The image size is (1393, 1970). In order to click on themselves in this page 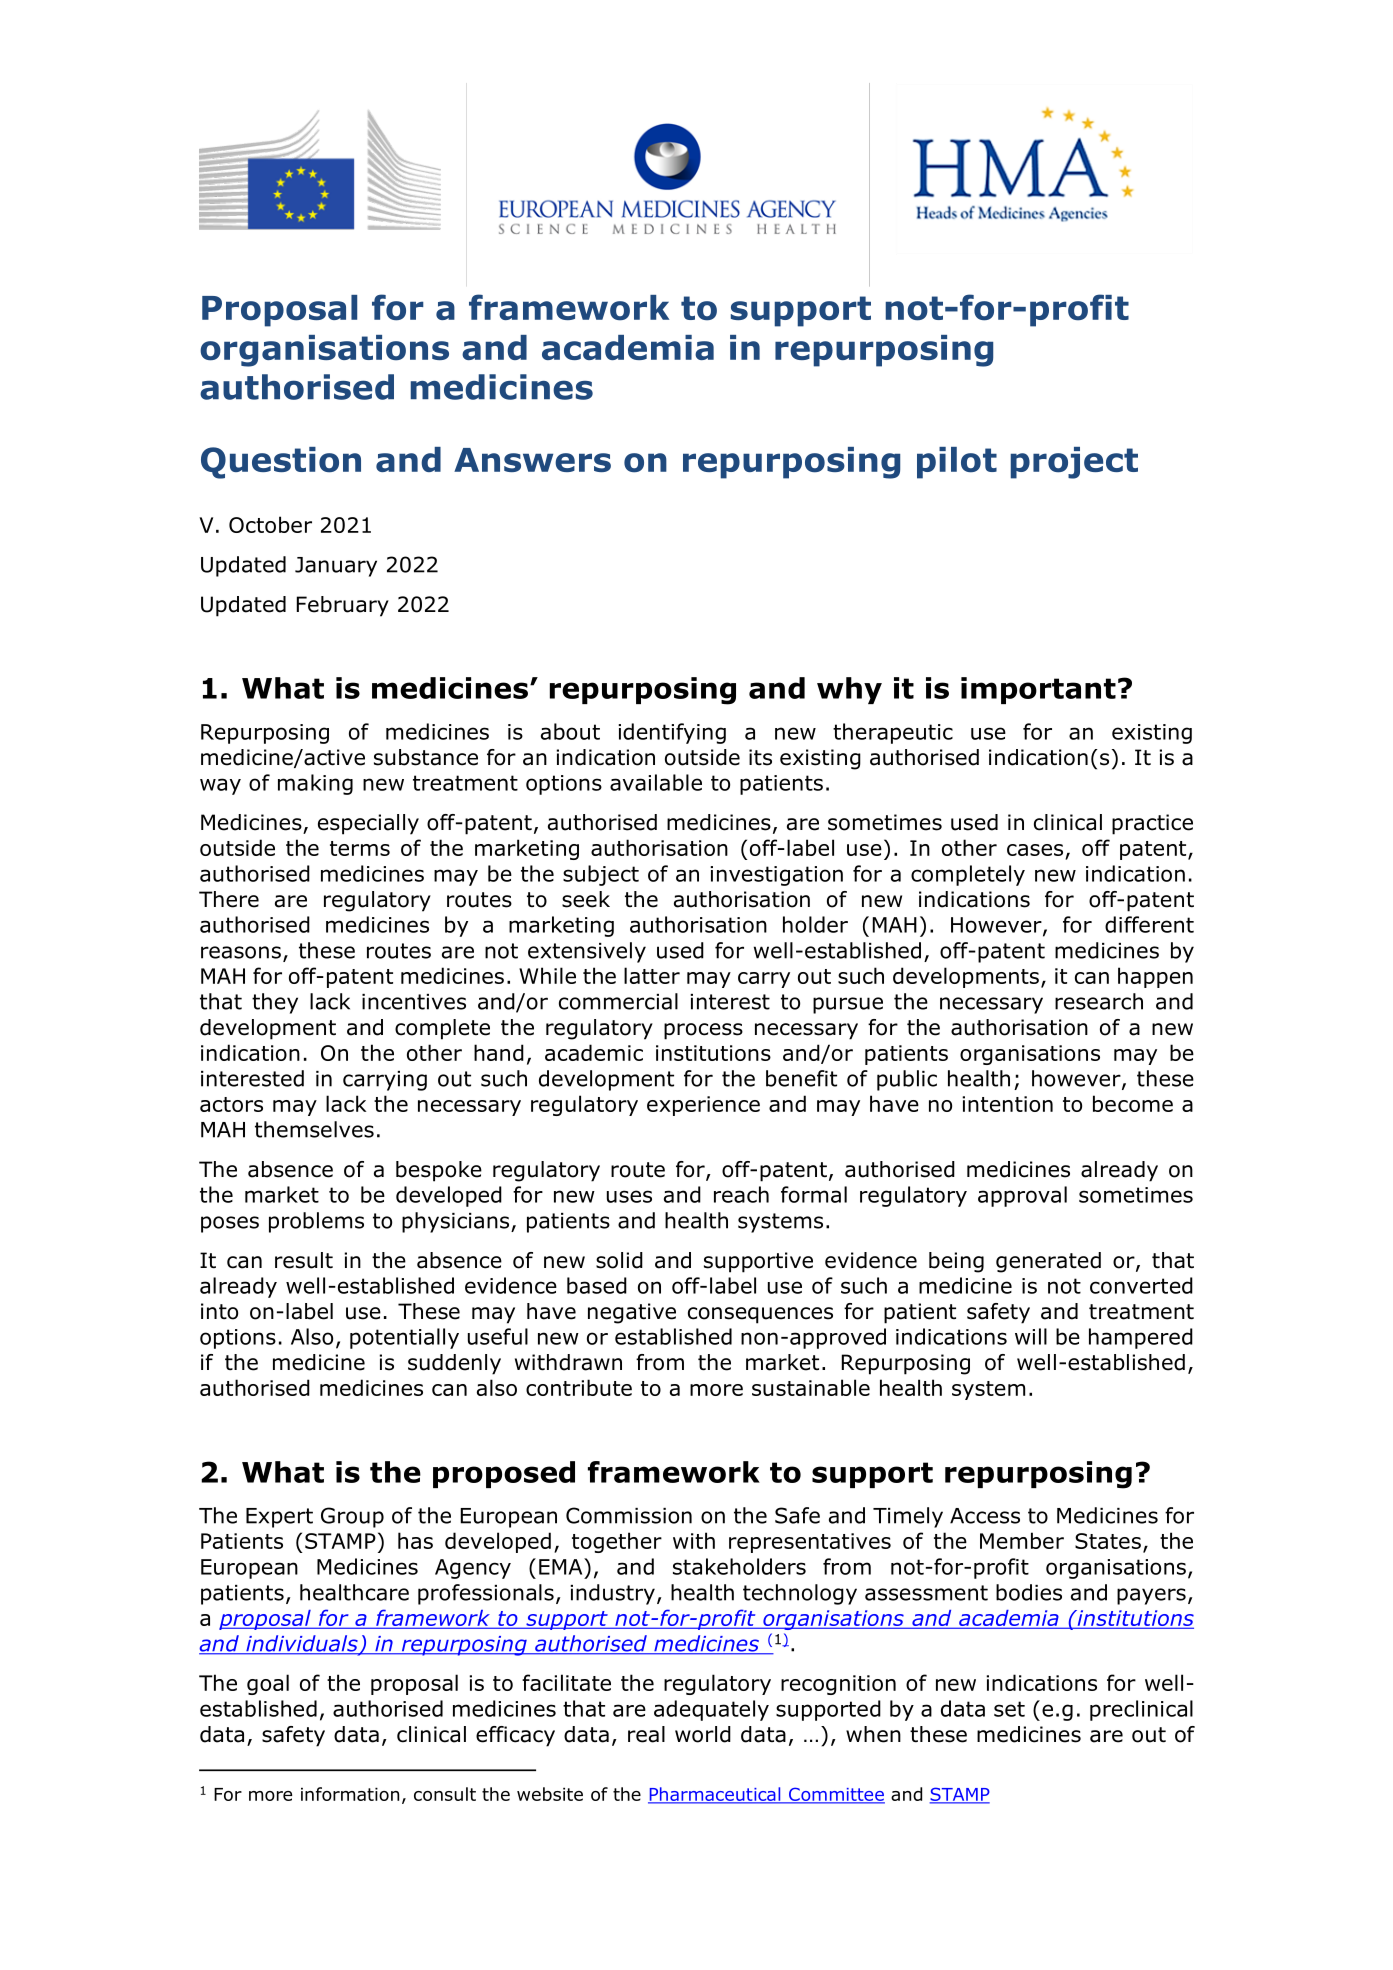, I will do `click(314, 1129)`.
